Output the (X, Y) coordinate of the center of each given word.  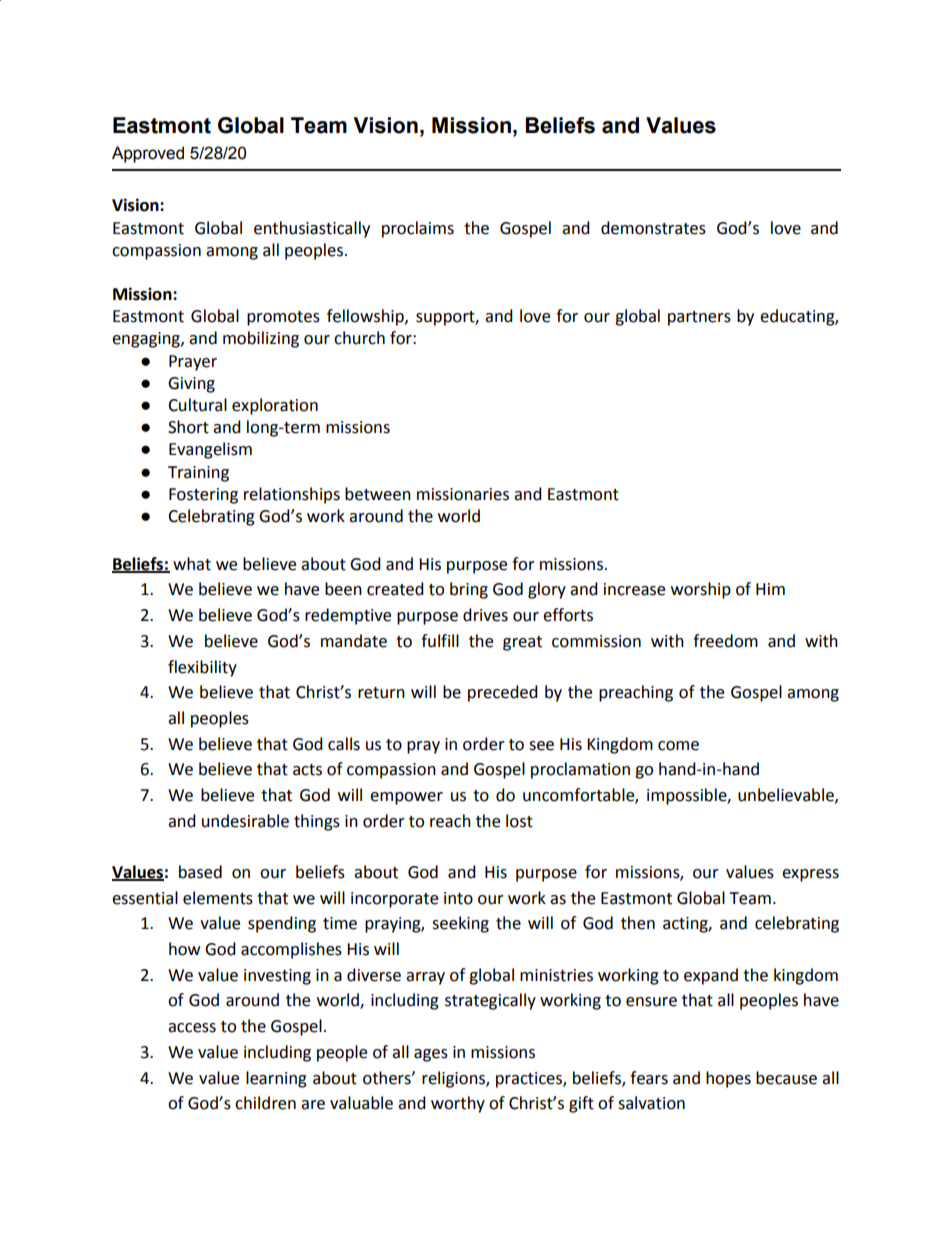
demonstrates (653, 228)
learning (276, 1079)
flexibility (202, 668)
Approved (148, 154)
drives (485, 615)
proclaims (418, 229)
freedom (725, 641)
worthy (458, 1104)
